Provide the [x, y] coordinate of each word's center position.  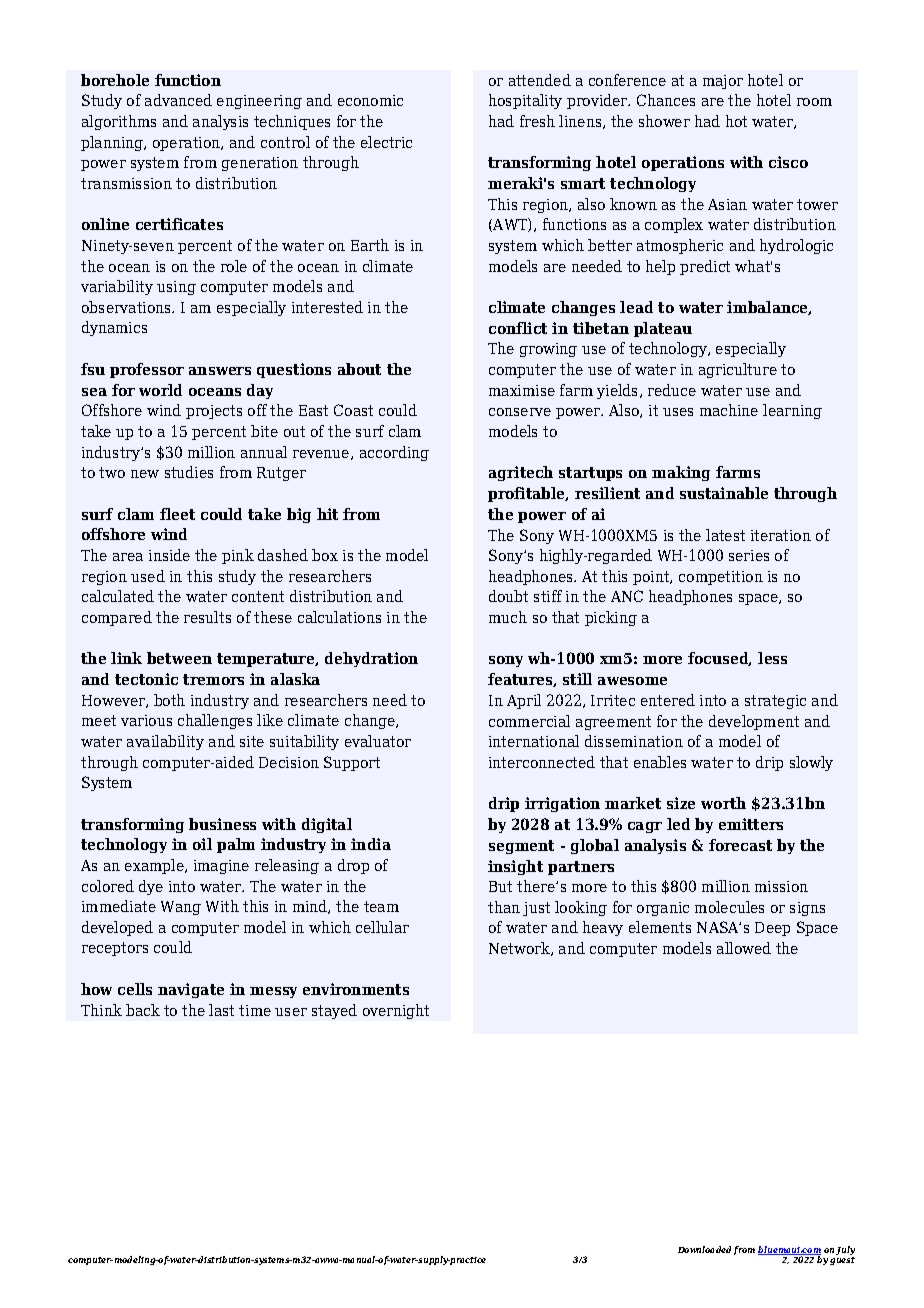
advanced [178, 100]
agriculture [738, 370]
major [723, 82]
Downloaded [704, 1249]
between [179, 658]
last [221, 1010]
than [504, 907]
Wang [181, 908]
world [160, 390]
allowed [744, 948]
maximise [522, 390]
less [772, 658]
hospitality [525, 101]
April [524, 701]
